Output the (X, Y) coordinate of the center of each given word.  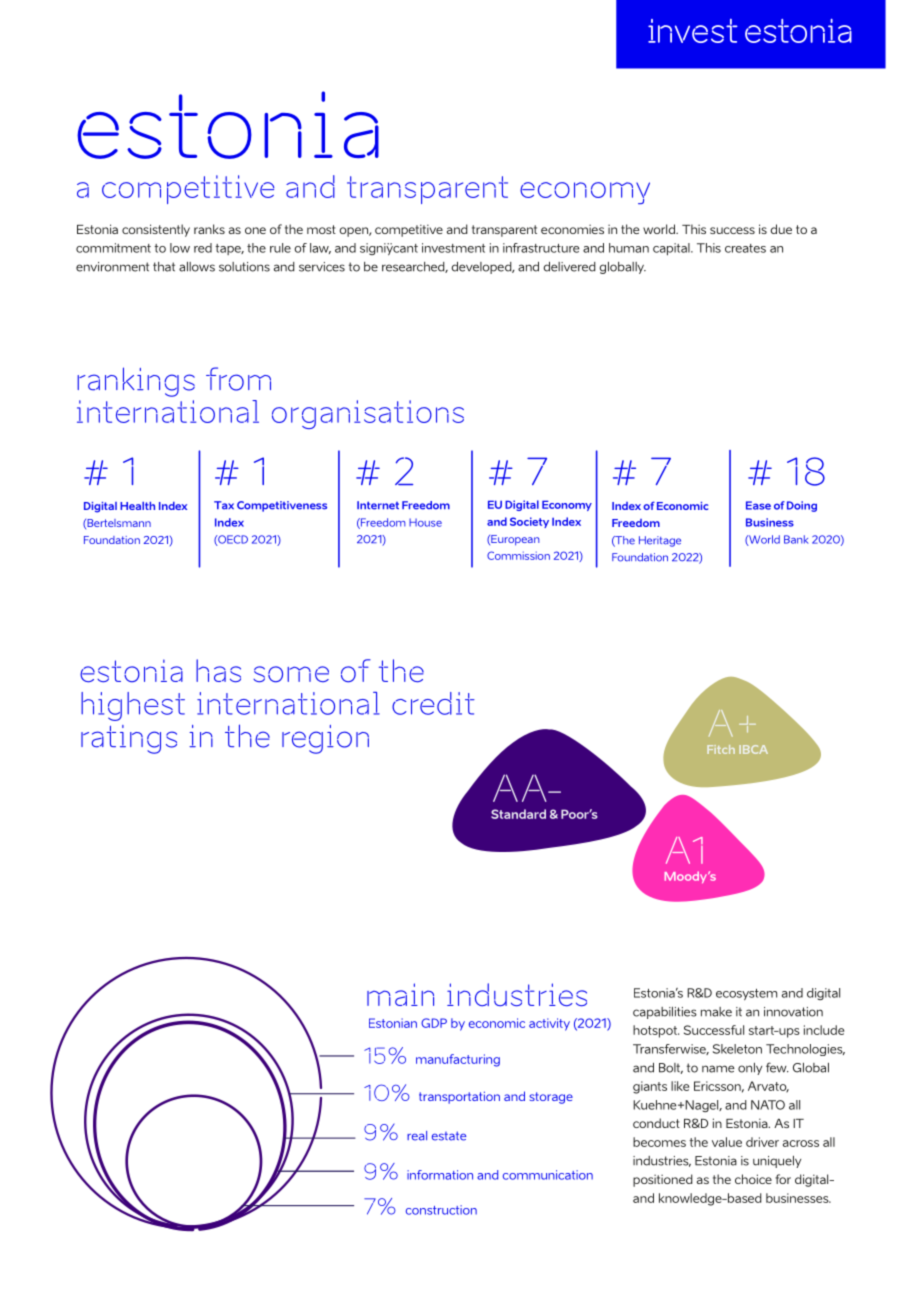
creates (745, 248)
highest (133, 706)
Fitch (721, 749)
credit (433, 703)
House (425, 522)
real (417, 1136)
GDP (434, 1023)
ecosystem (746, 994)
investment (453, 248)
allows (197, 267)
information (440, 1175)
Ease (758, 505)
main (400, 994)
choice (753, 1179)
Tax (224, 505)
